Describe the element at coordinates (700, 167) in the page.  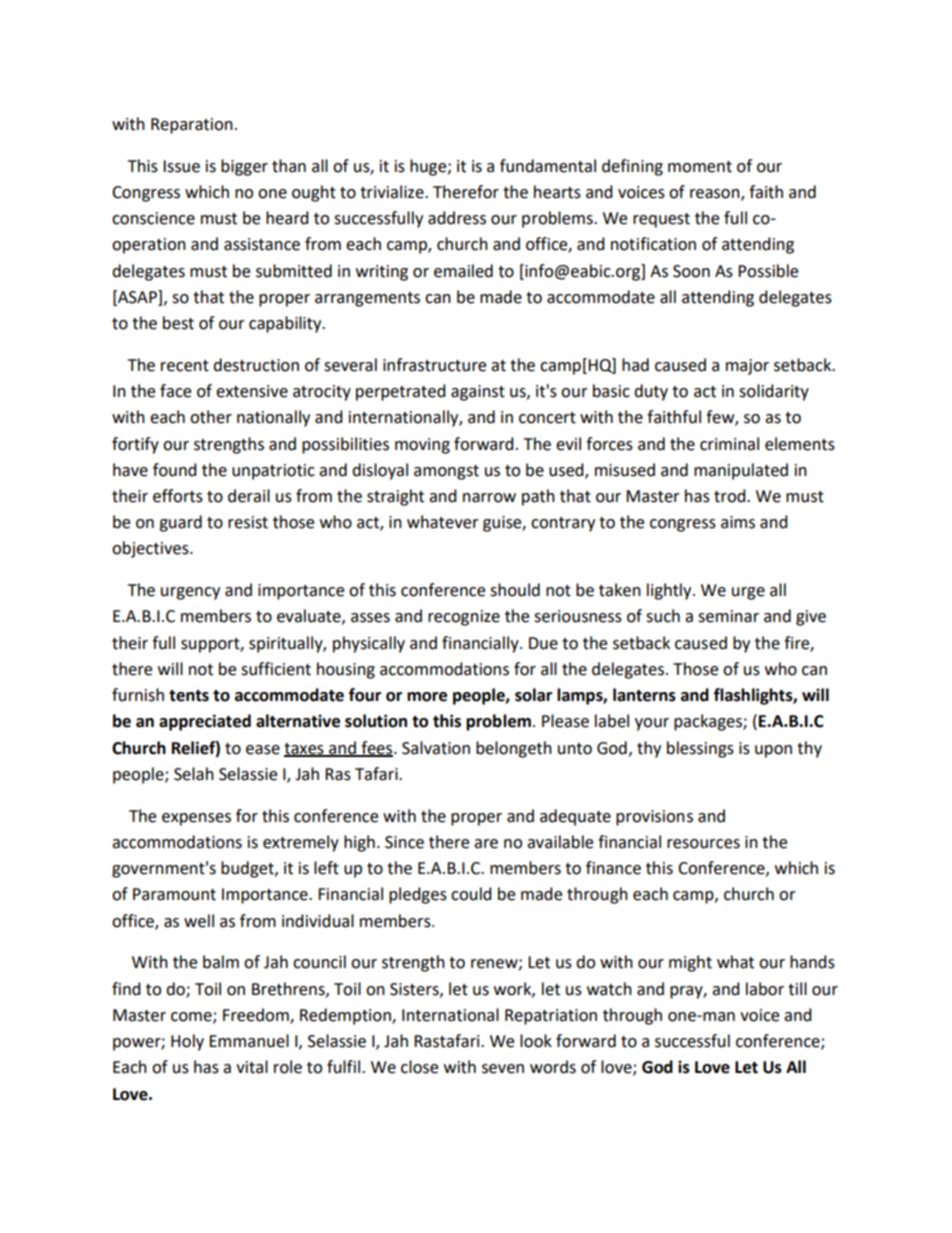
I see `moment` at that location.
